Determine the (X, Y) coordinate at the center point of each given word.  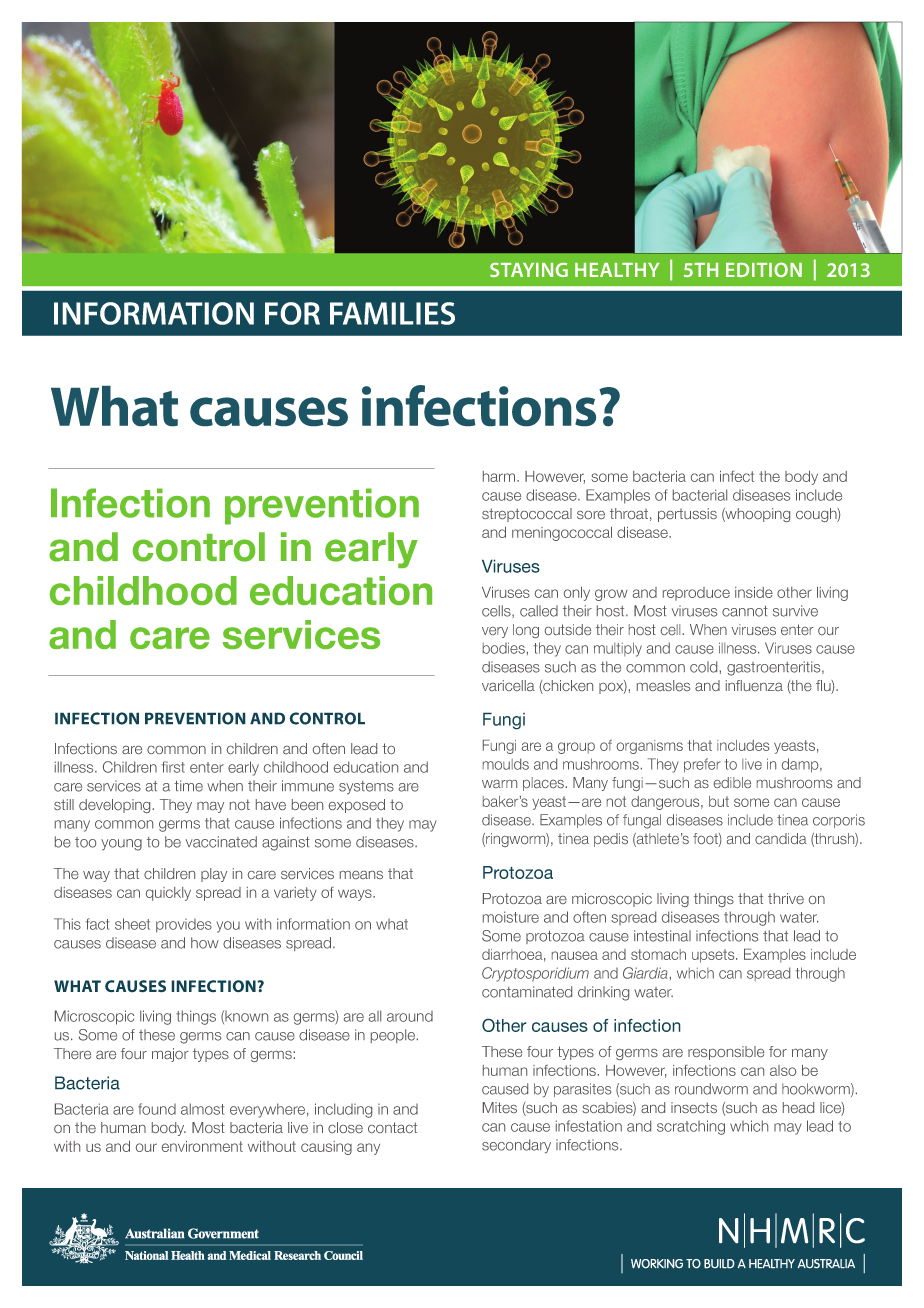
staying (529, 270)
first (173, 767)
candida (781, 838)
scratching (691, 1127)
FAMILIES (392, 313)
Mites (500, 1107)
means (361, 875)
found (157, 1109)
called (539, 611)
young (121, 845)
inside (754, 592)
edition (764, 269)
